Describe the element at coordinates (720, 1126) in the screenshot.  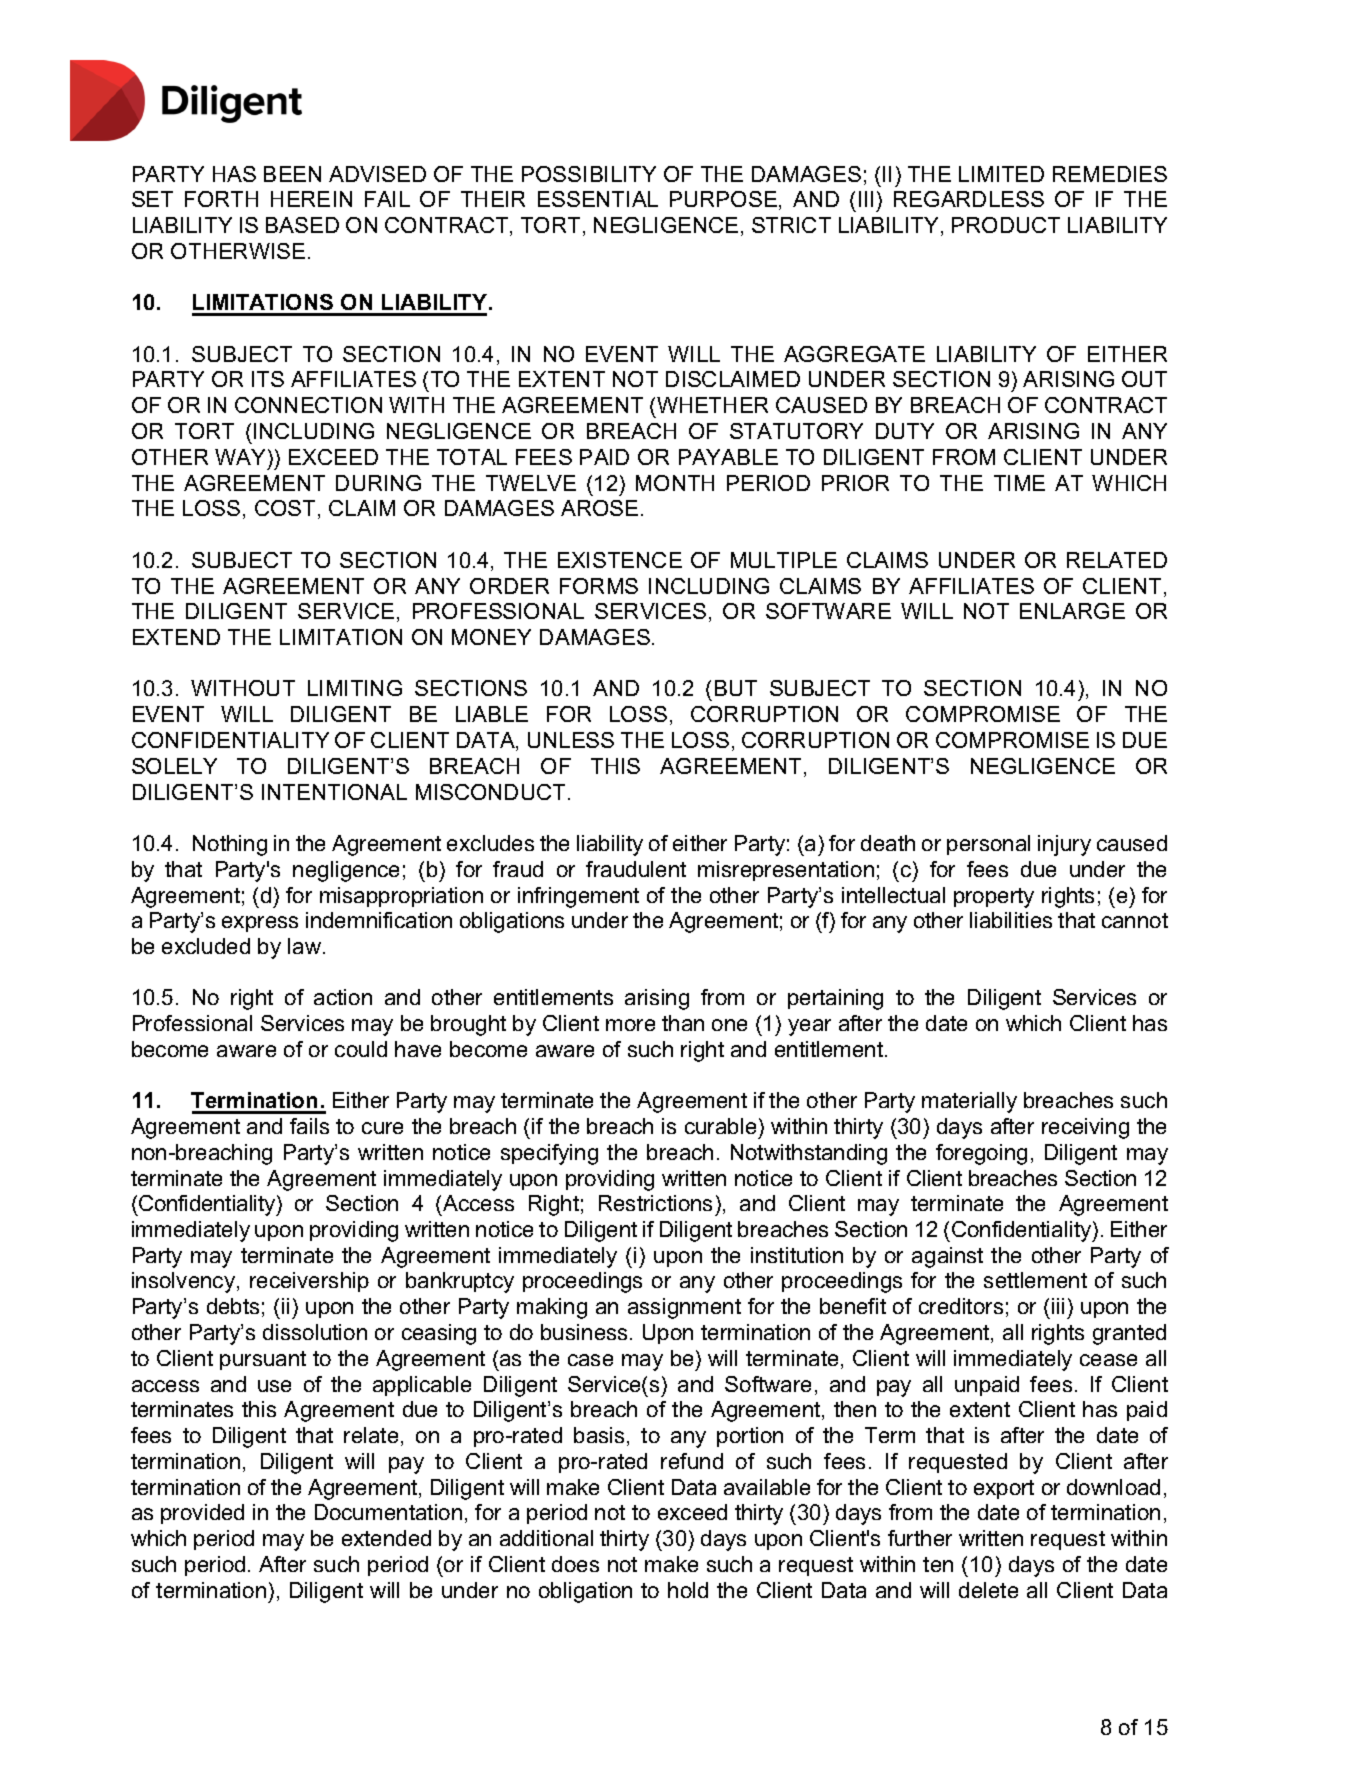
I see `curable` at that location.
